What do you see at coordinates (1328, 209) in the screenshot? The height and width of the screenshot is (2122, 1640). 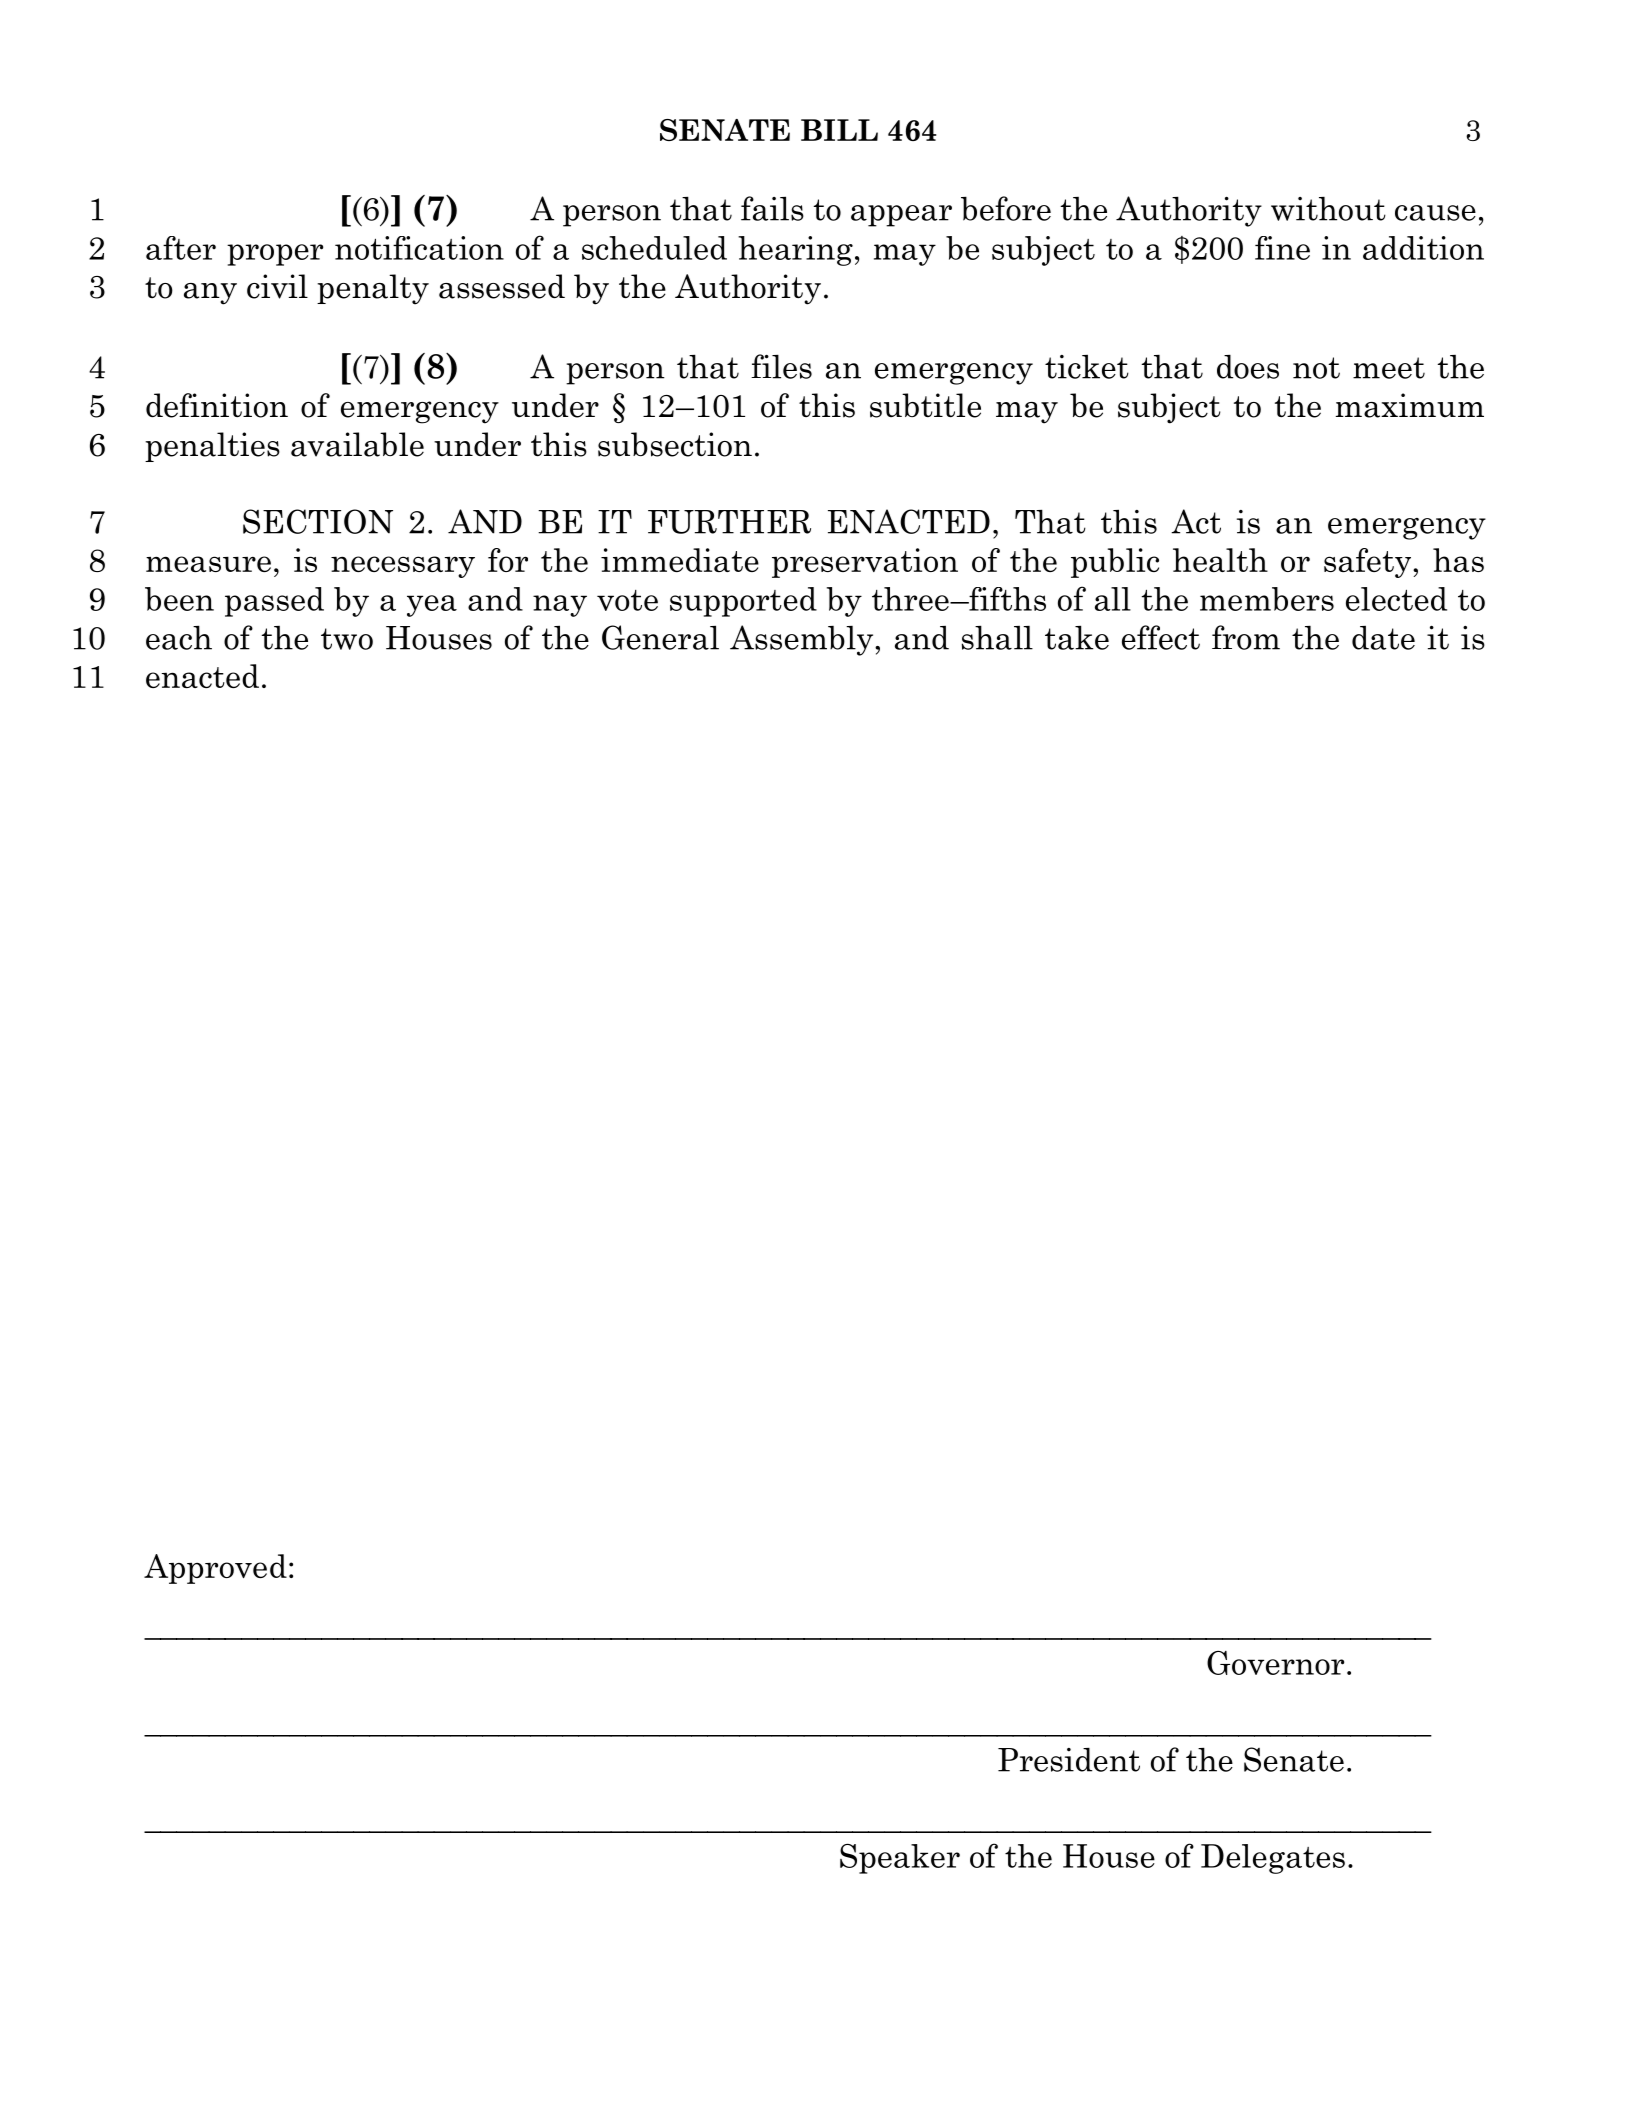 I see `without` at bounding box center [1328, 209].
